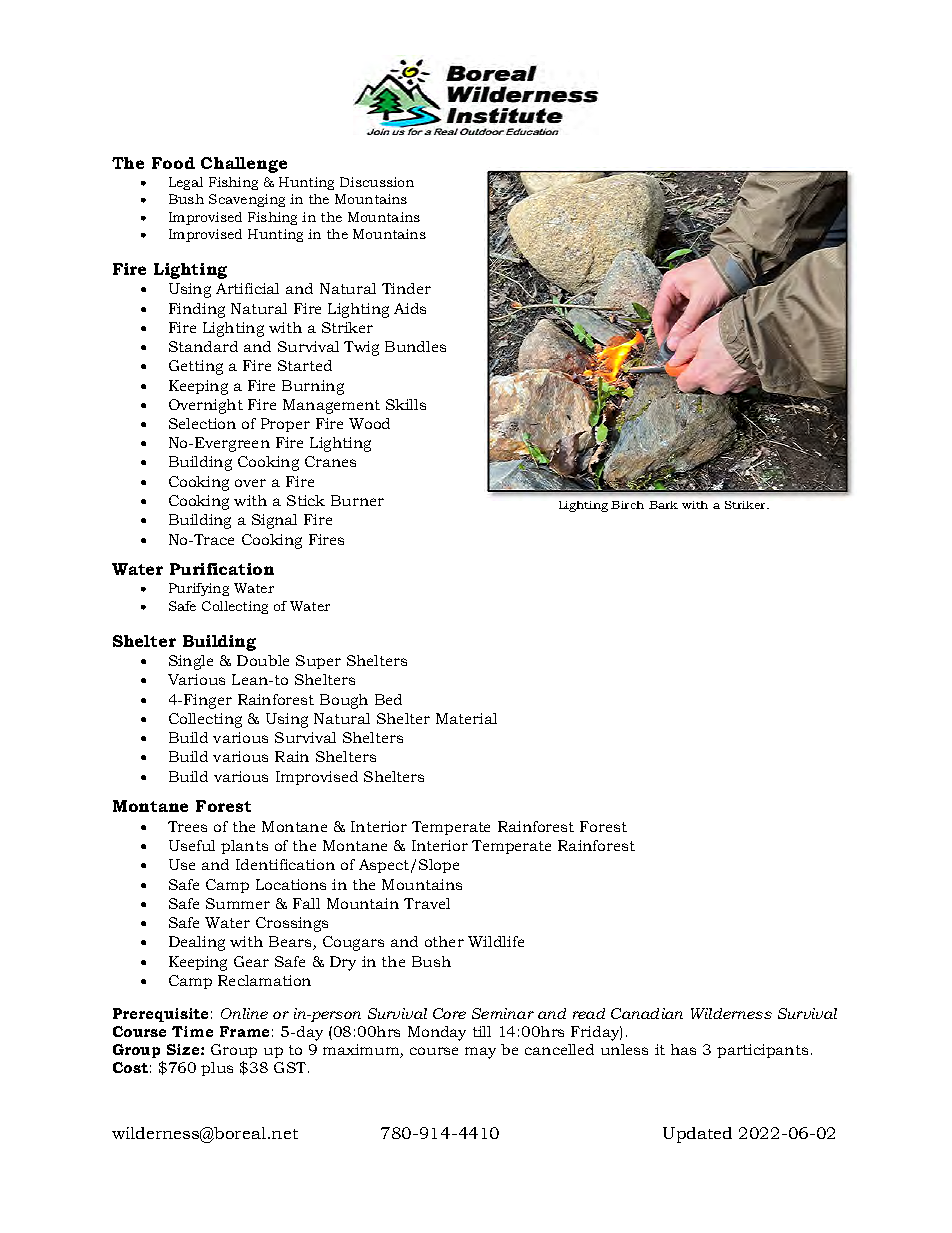  I want to click on Travel, so click(427, 903).
